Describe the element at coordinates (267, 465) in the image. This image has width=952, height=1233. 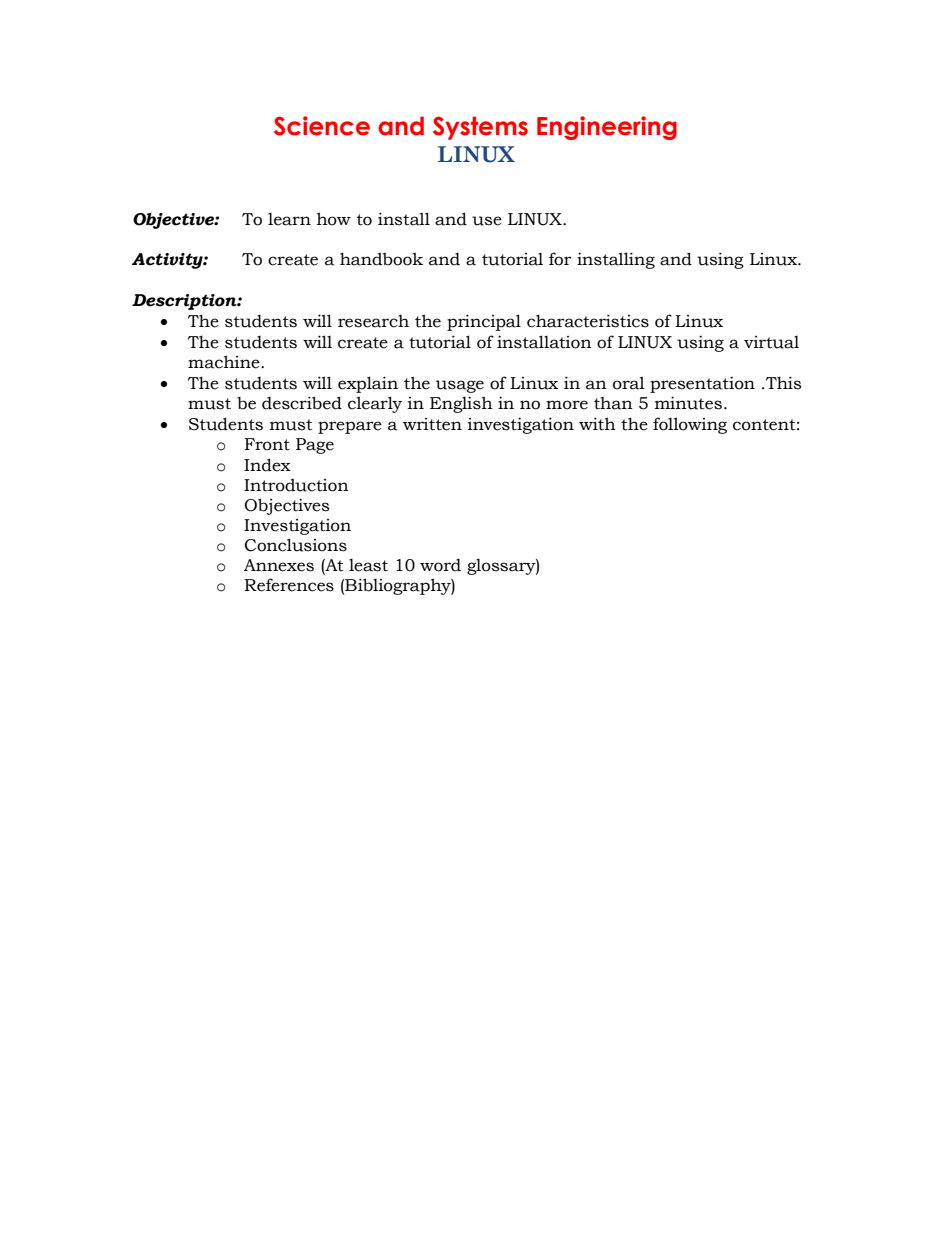
I see `Index` at that location.
